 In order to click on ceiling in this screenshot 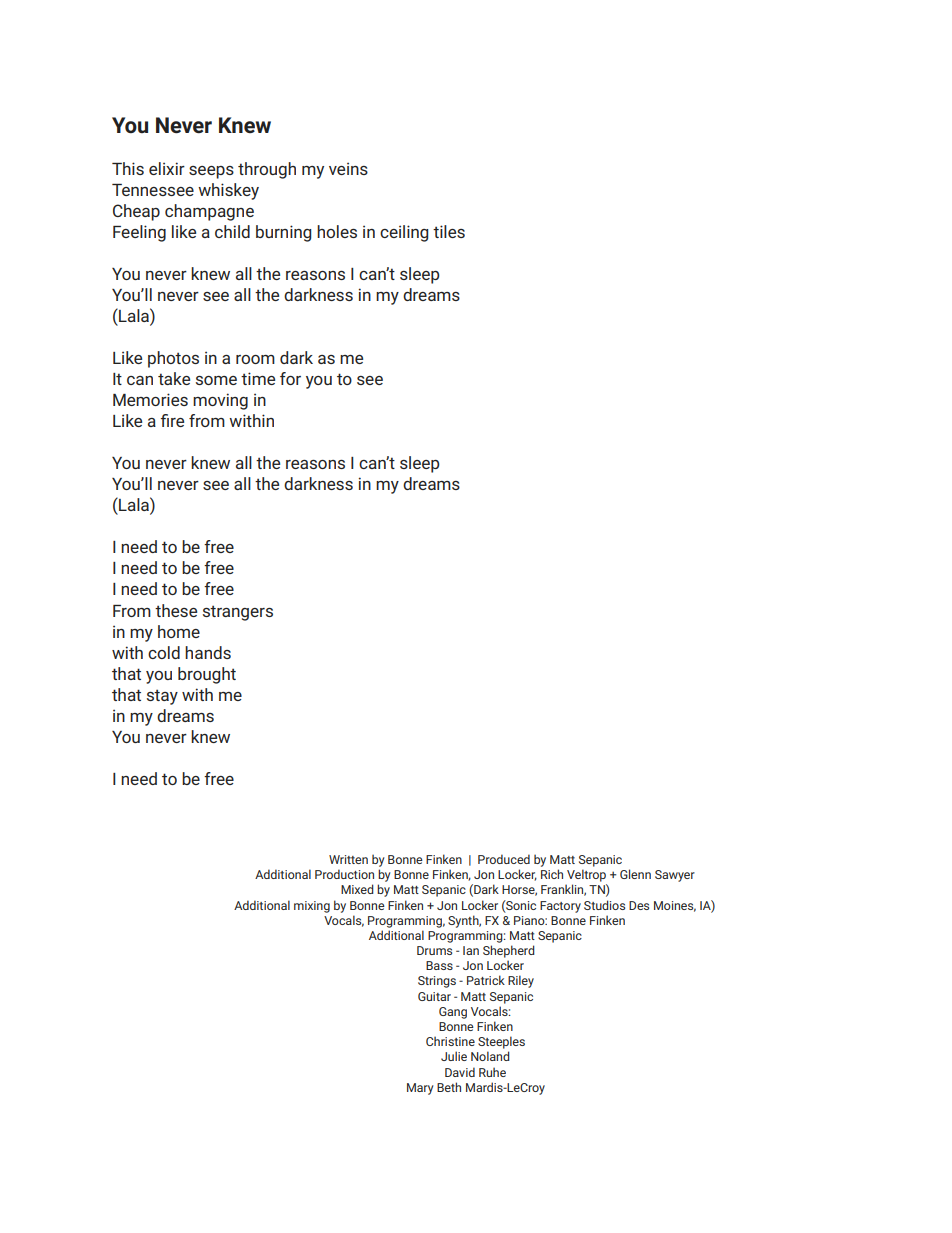, I will do `click(404, 233)`.
